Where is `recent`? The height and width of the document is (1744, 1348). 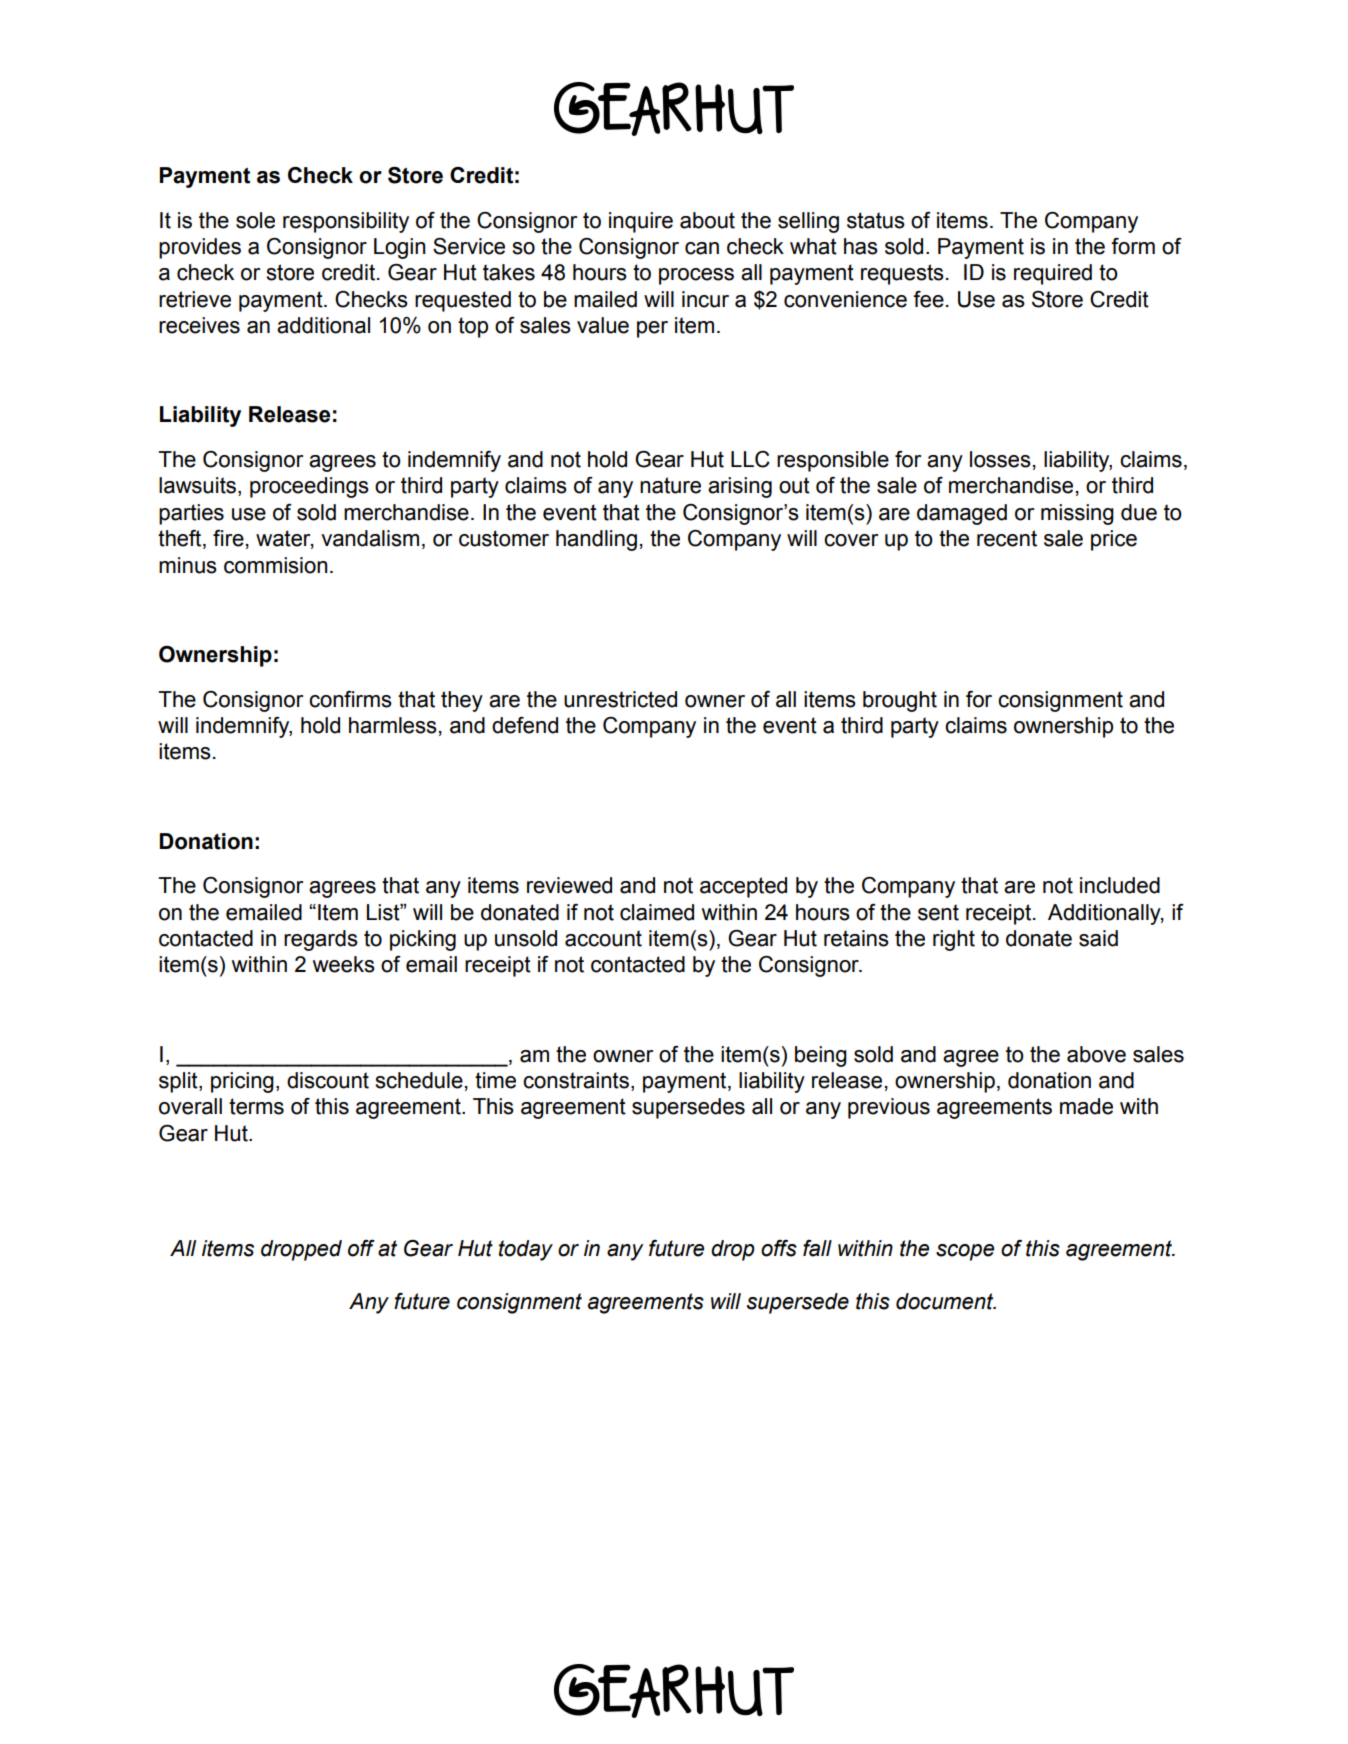
recent is located at coordinates (1007, 538).
